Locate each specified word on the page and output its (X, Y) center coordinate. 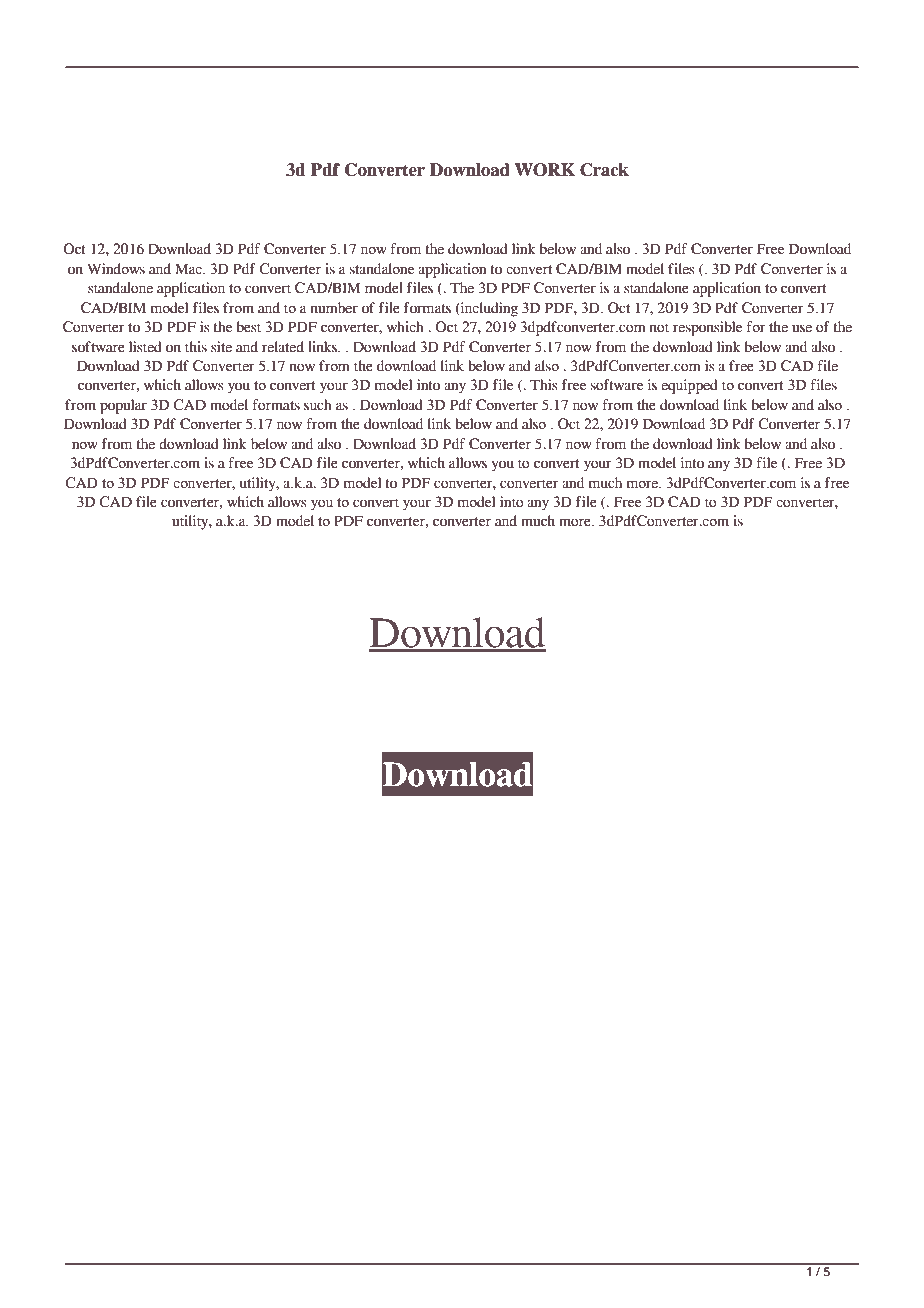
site (221, 347)
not (659, 328)
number (334, 308)
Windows (116, 269)
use (802, 328)
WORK (545, 170)
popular (123, 406)
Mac (189, 269)
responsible (707, 328)
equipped (689, 386)
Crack (604, 170)
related (283, 347)
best (249, 327)
